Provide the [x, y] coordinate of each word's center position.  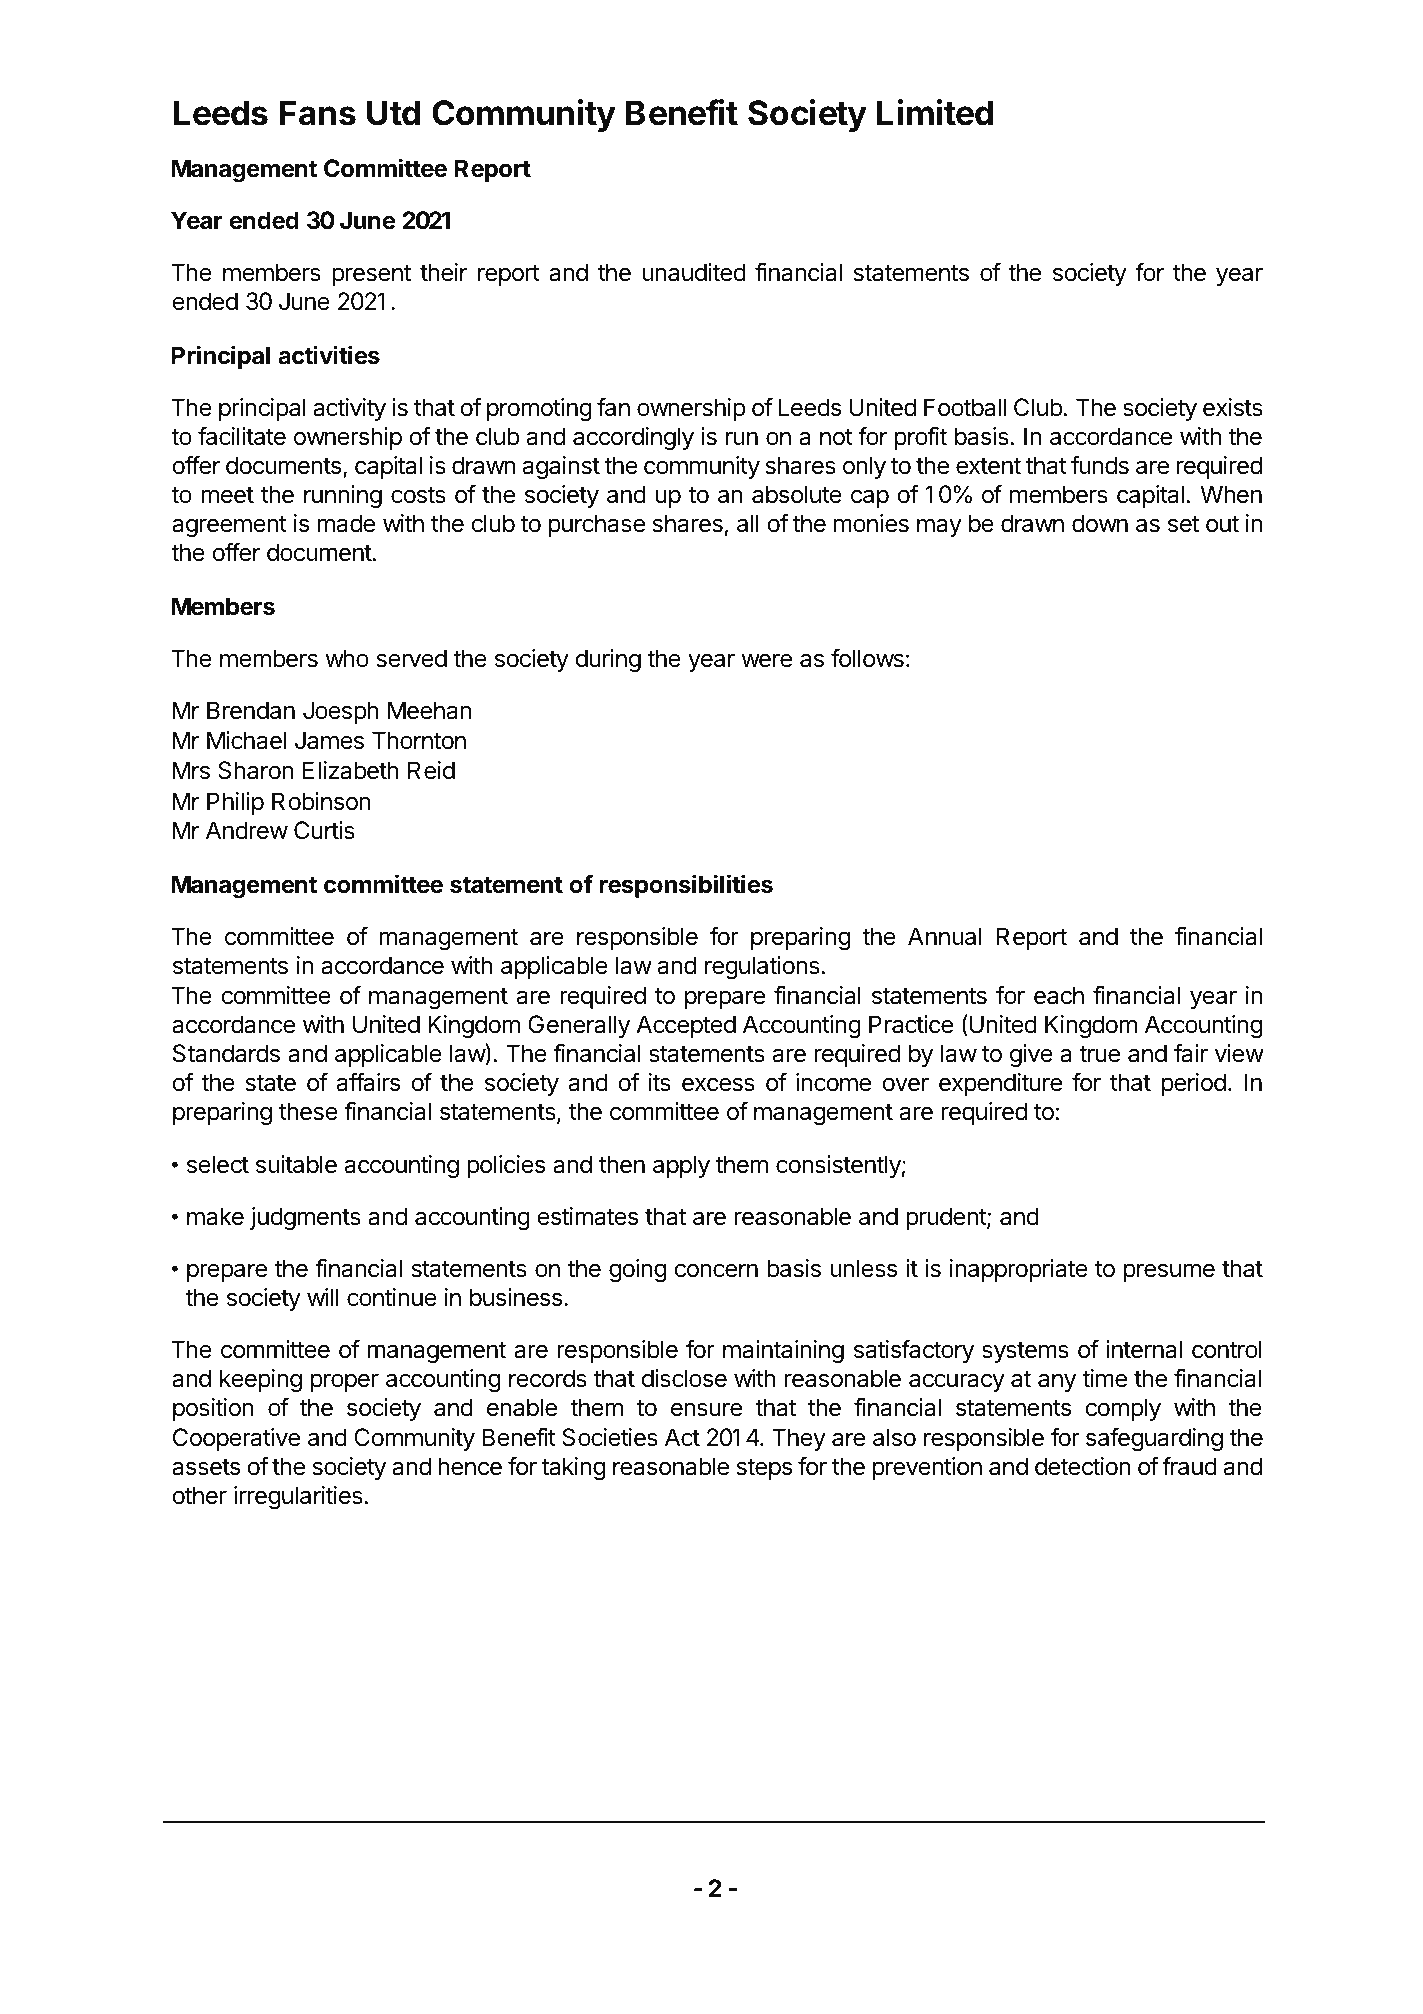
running [343, 496]
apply [681, 1166]
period [1194, 1084]
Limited [935, 112]
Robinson [321, 801]
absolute [797, 494]
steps [764, 1469]
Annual [945, 936]
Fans [318, 113]
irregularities [298, 1497]
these [308, 1111]
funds [1100, 465]
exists [1233, 407]
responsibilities [686, 886]
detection [1083, 1466]
